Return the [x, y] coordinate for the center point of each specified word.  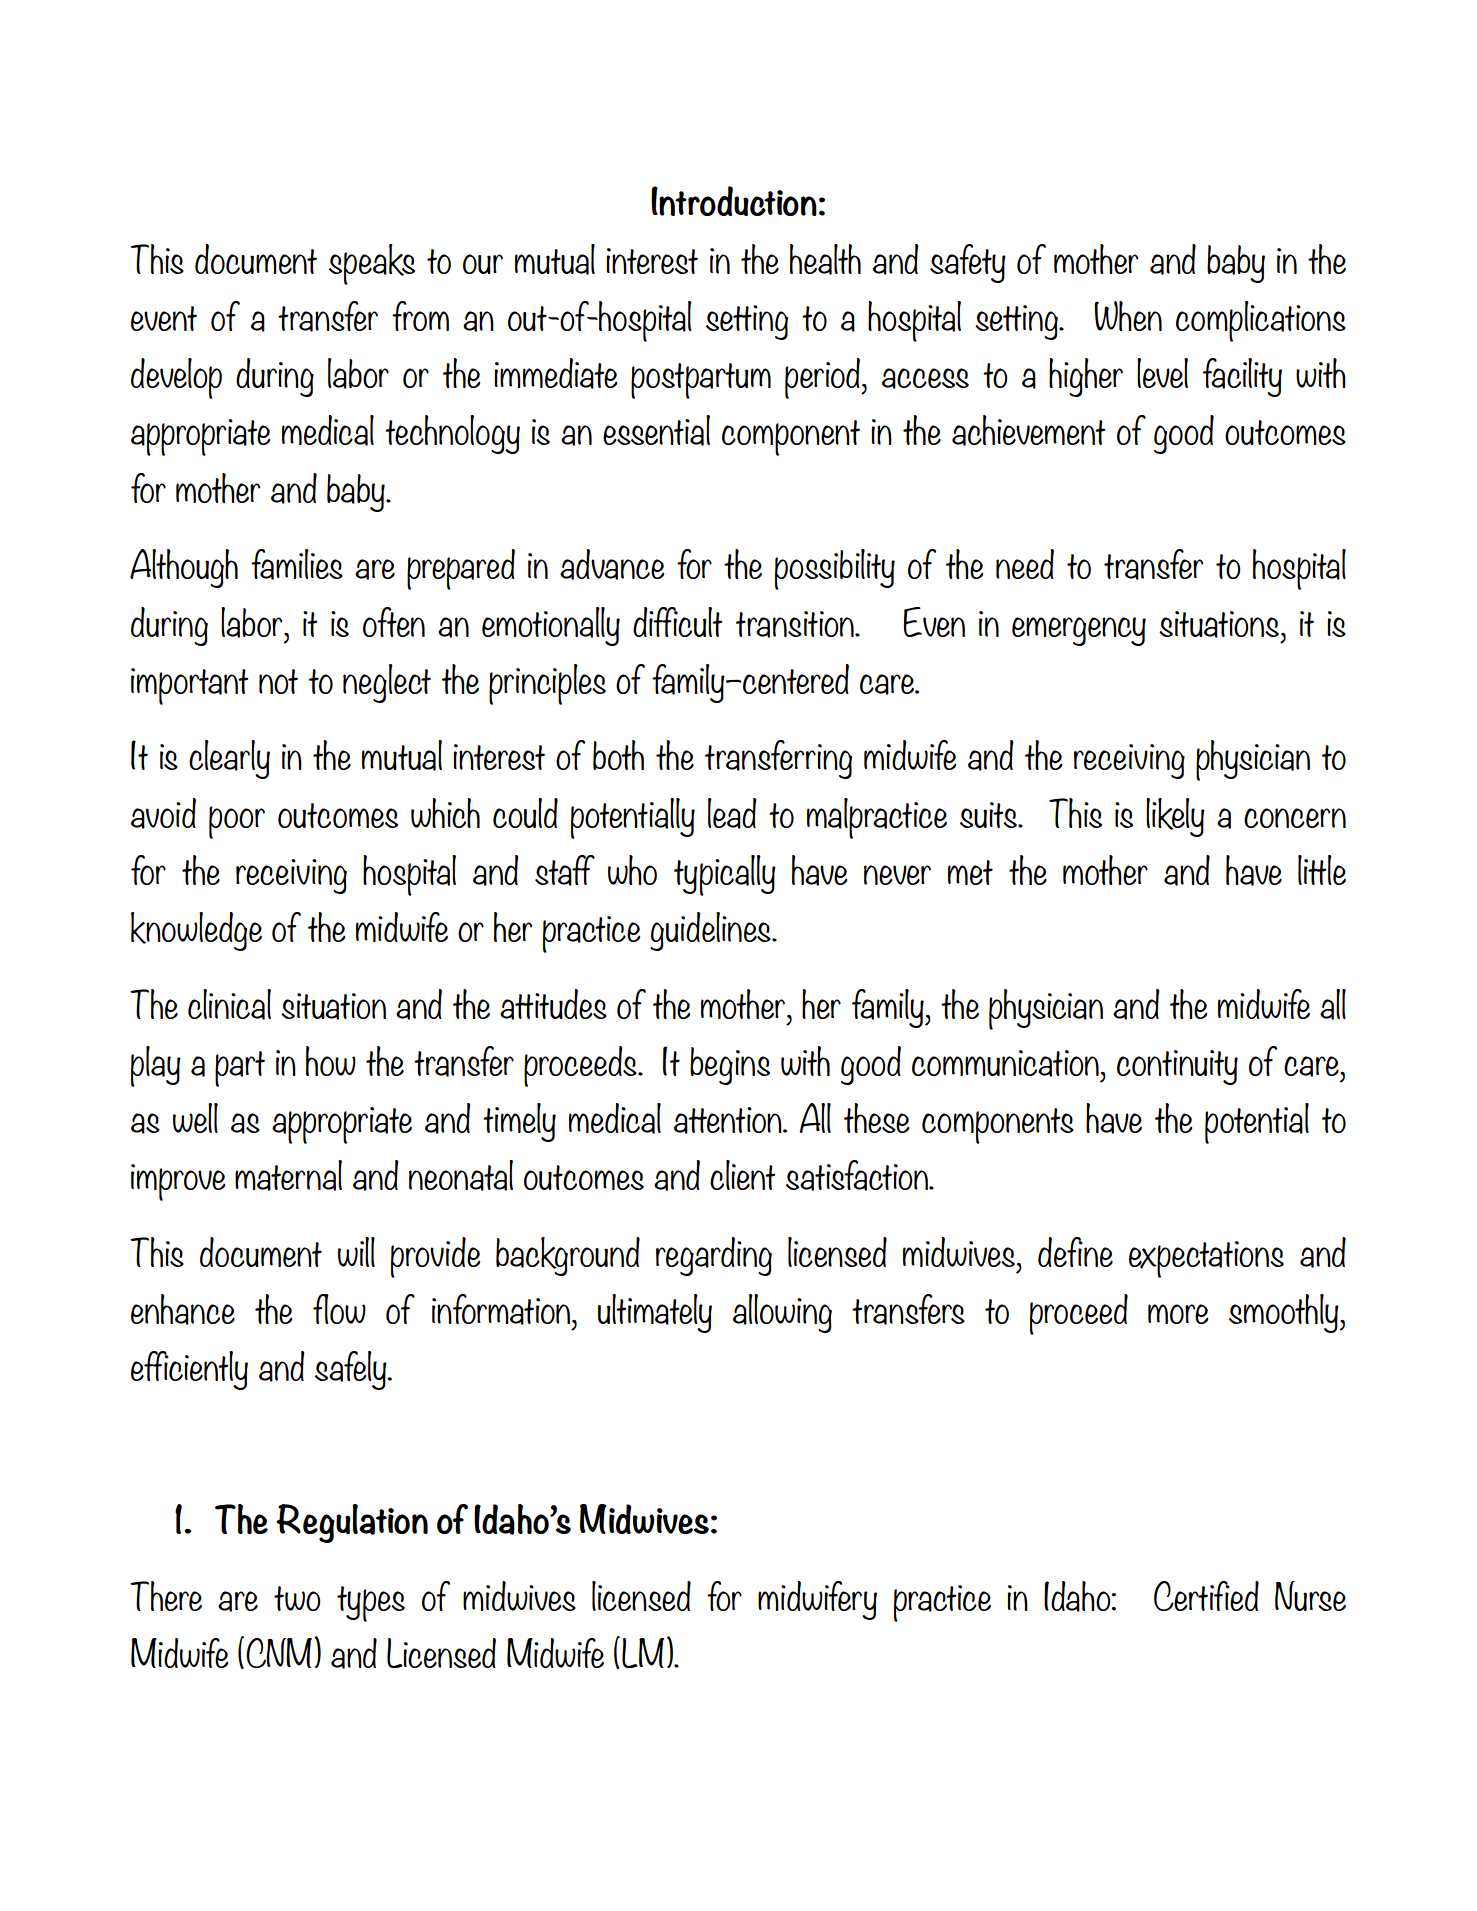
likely [1175, 817]
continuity [1177, 1067]
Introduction [734, 201]
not [278, 681]
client [742, 1175]
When [1128, 316]
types [371, 1604]
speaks [372, 264]
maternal [288, 1175]
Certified [1206, 1596]
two [297, 1598]
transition [796, 624]
